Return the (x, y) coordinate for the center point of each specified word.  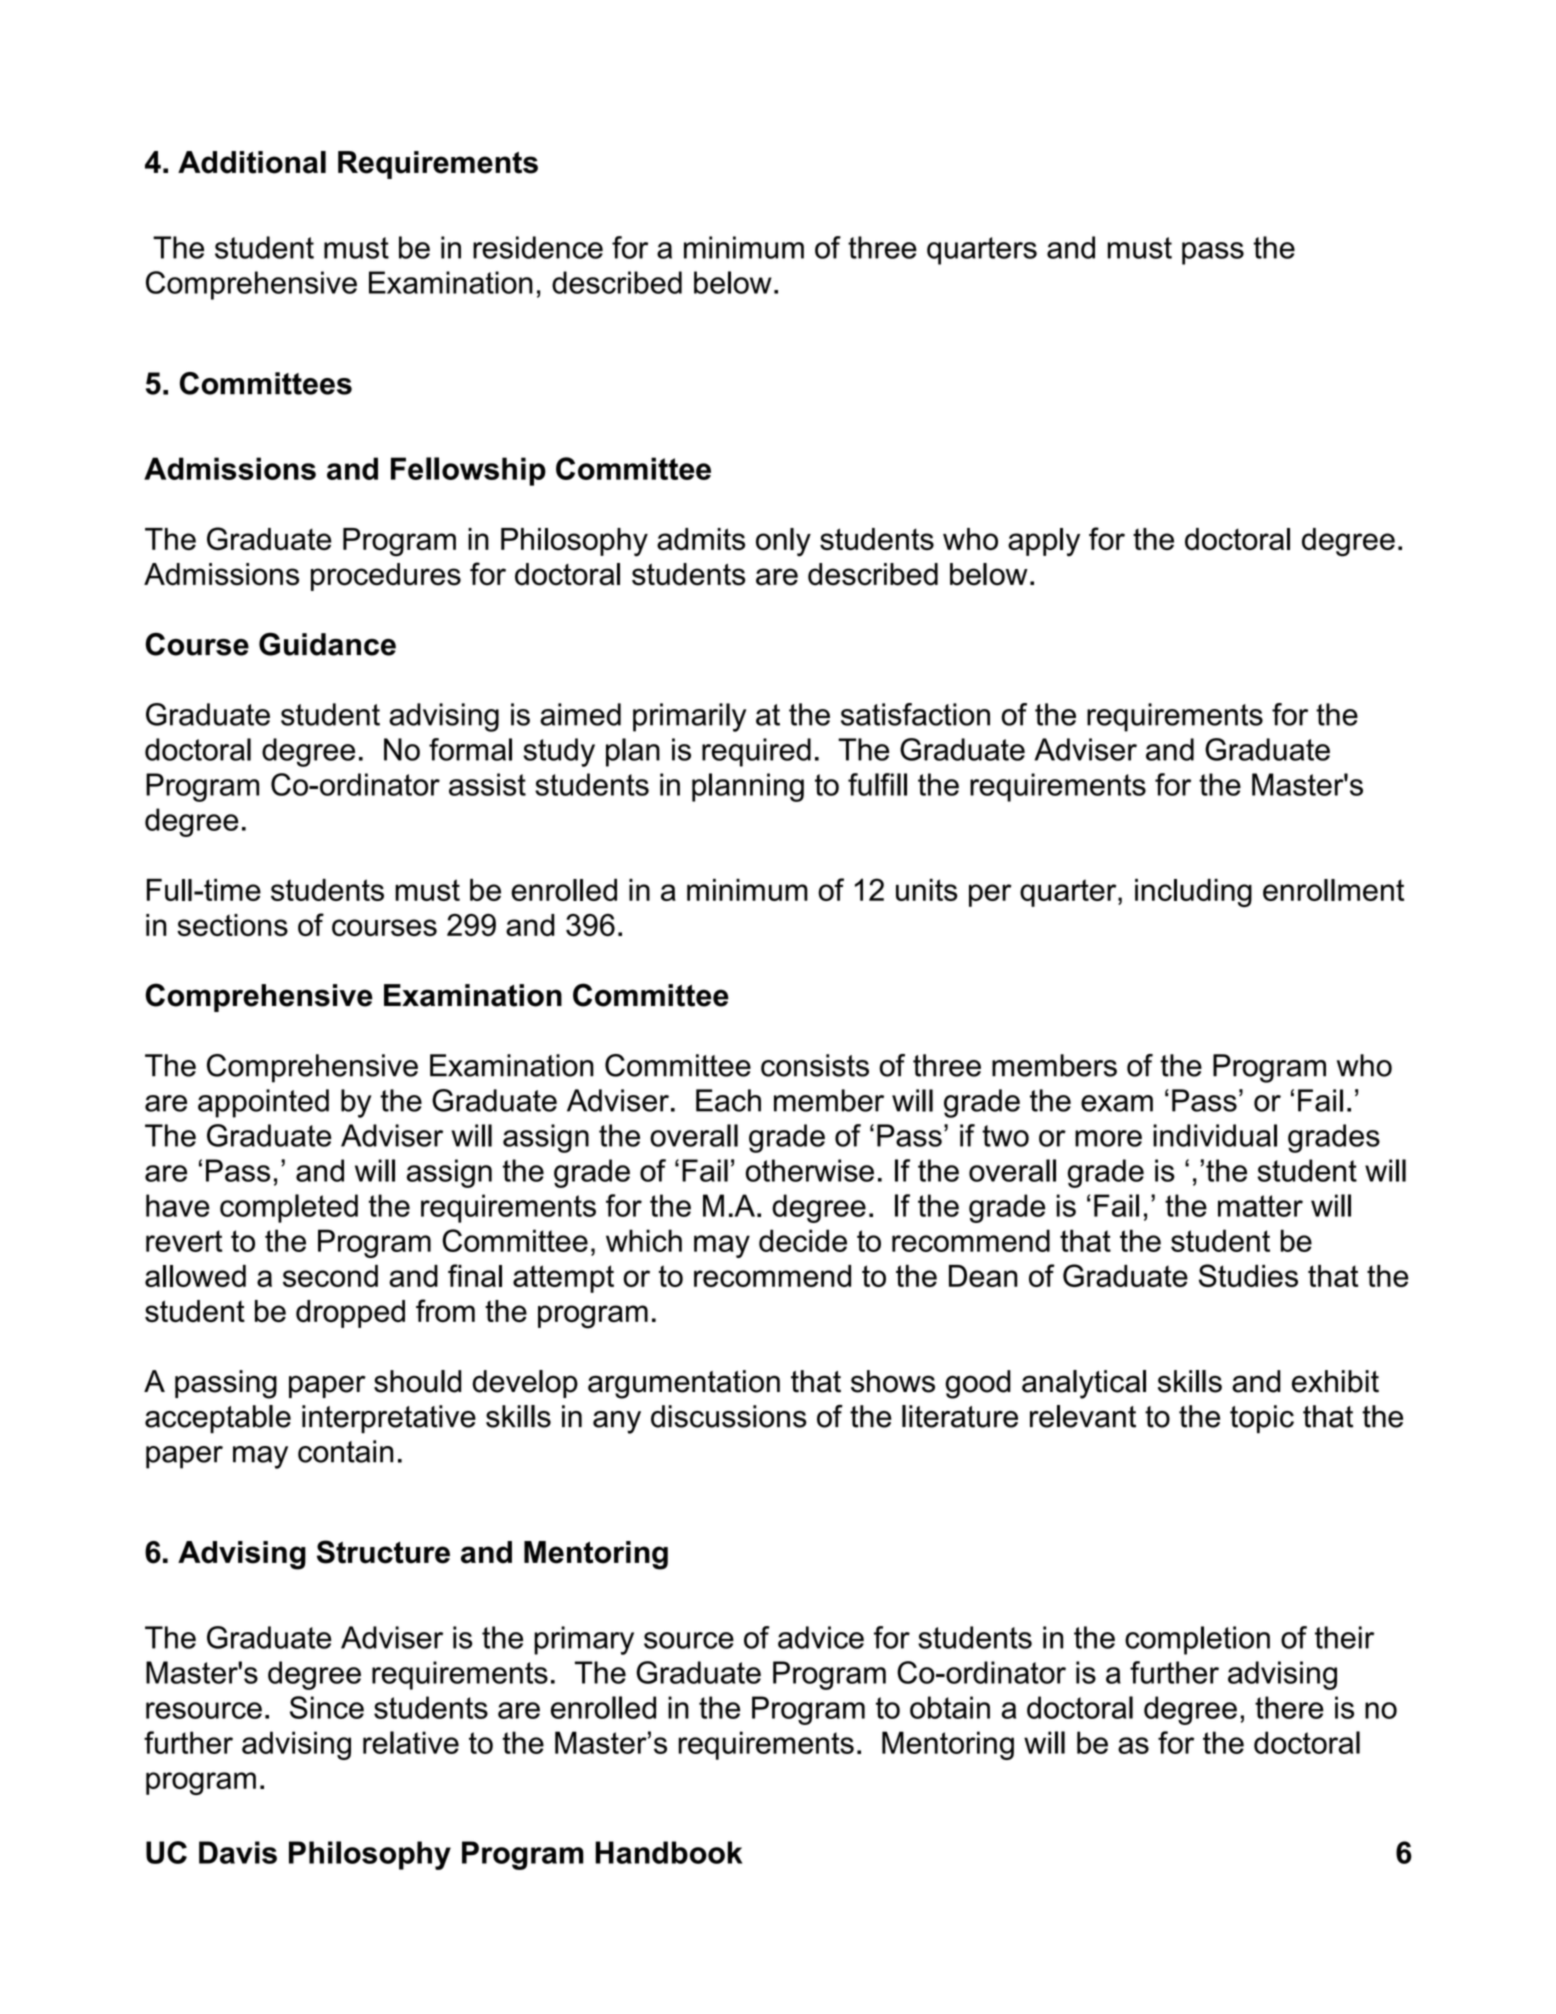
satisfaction (915, 714)
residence (538, 247)
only (783, 542)
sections (232, 925)
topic (1262, 1419)
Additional (252, 162)
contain (345, 1451)
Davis (238, 1852)
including (1193, 893)
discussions (729, 1416)
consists (815, 1065)
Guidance (327, 644)
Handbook (668, 1852)
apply (1044, 542)
